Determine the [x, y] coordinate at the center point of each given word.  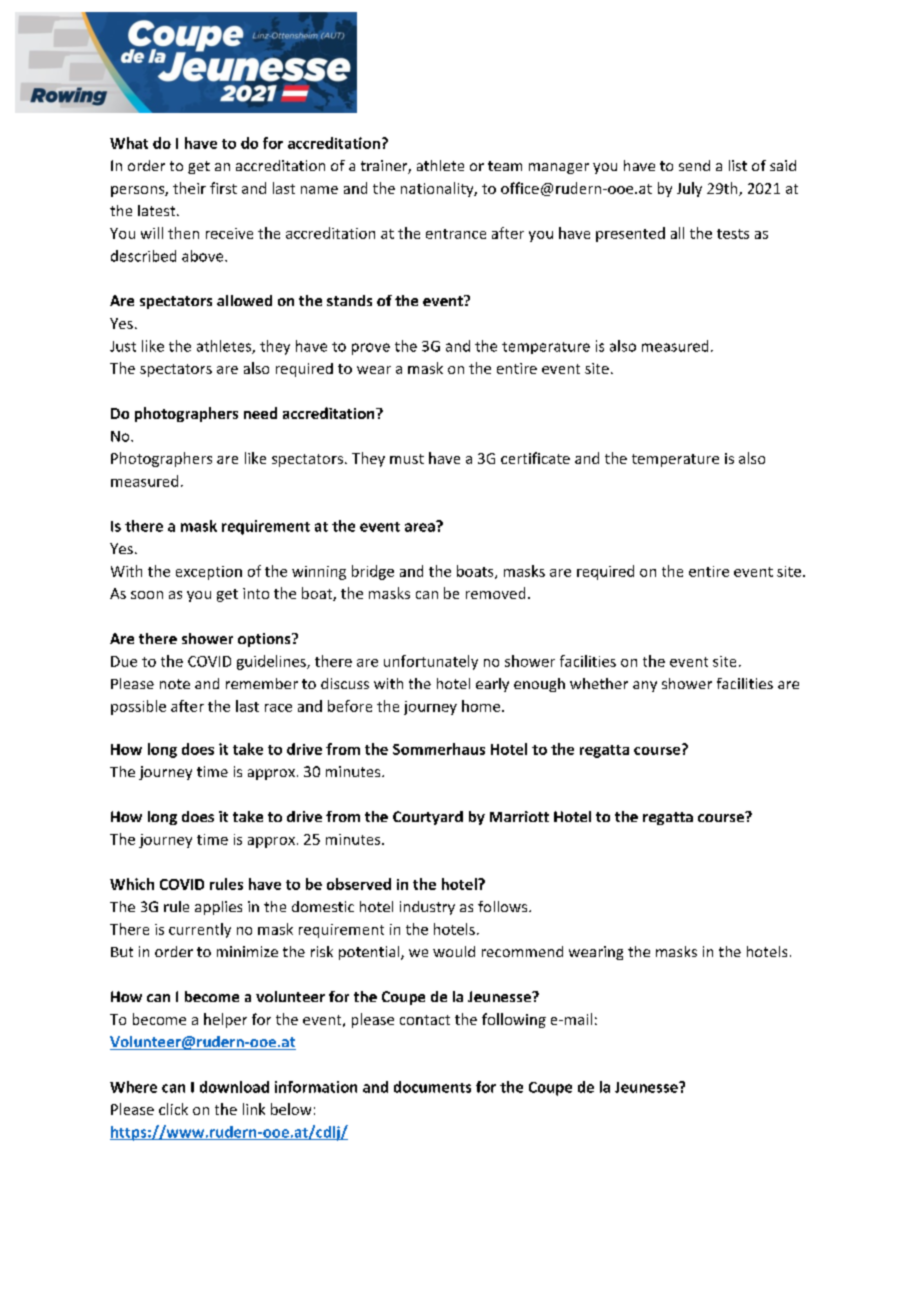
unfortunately [431, 662]
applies [218, 908]
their [189, 188]
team [505, 166]
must [407, 459]
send [694, 165]
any [645, 686]
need [260, 413]
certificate [535, 458]
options [265, 640]
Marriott [519, 816]
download [234, 1087]
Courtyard [428, 818]
